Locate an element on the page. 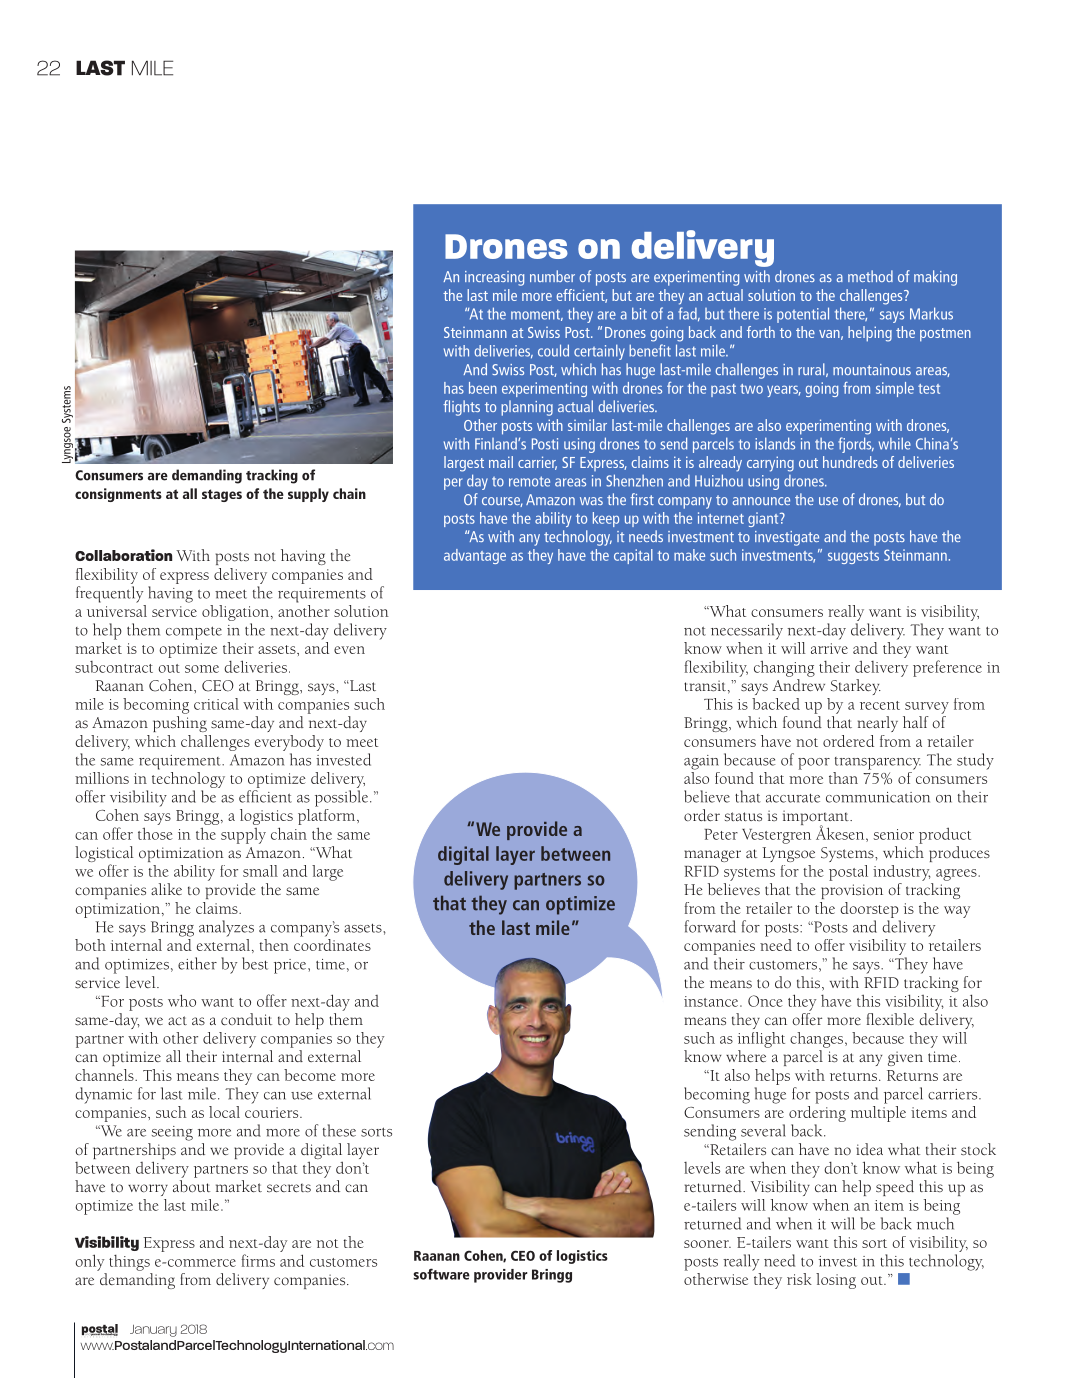 Image resolution: width=1077 pixels, height=1378 pixels. moment is located at coordinates (537, 315).
